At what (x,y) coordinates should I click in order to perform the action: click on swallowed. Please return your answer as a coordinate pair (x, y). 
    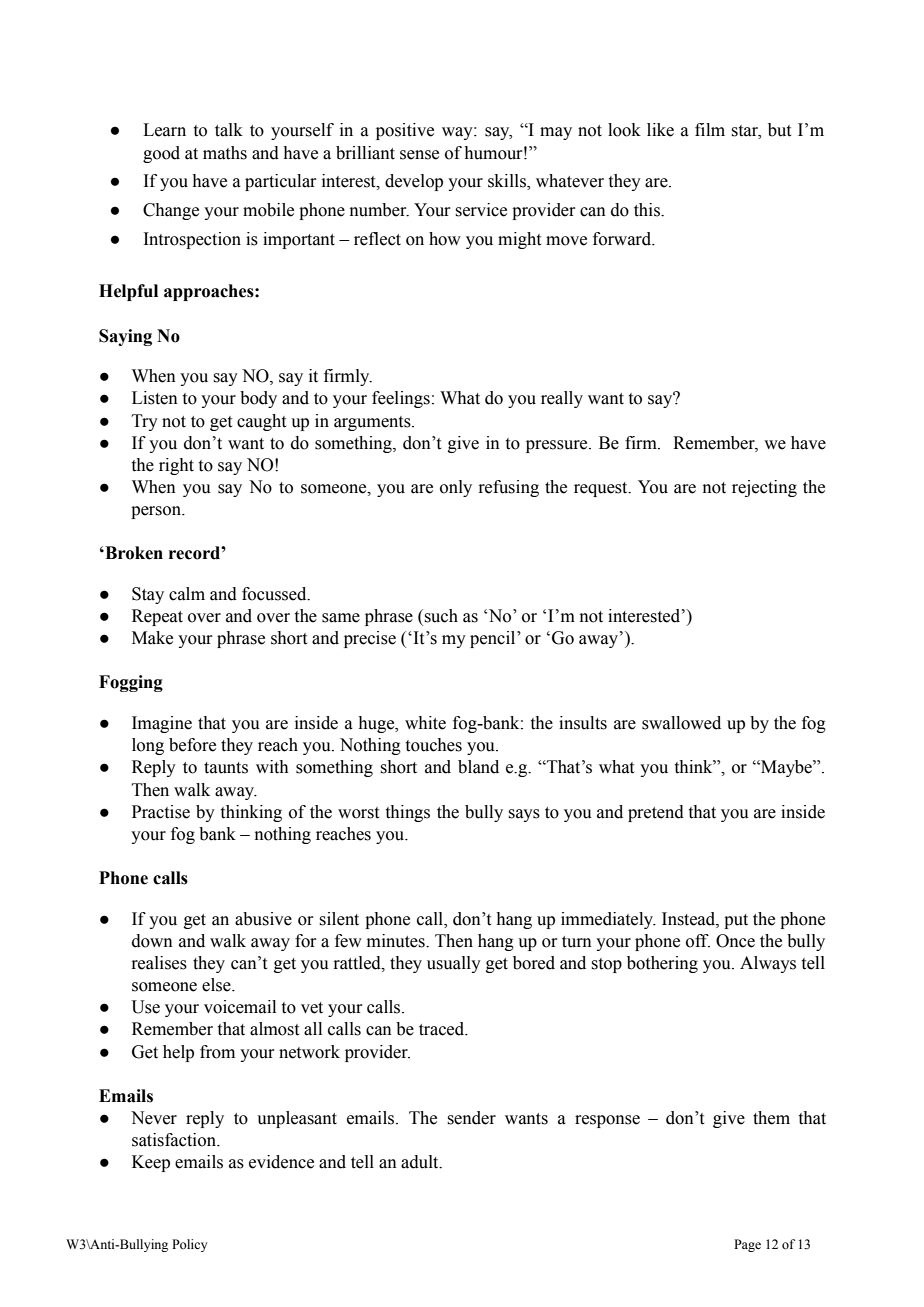
    Looking at the image, I should click on (681, 723).
